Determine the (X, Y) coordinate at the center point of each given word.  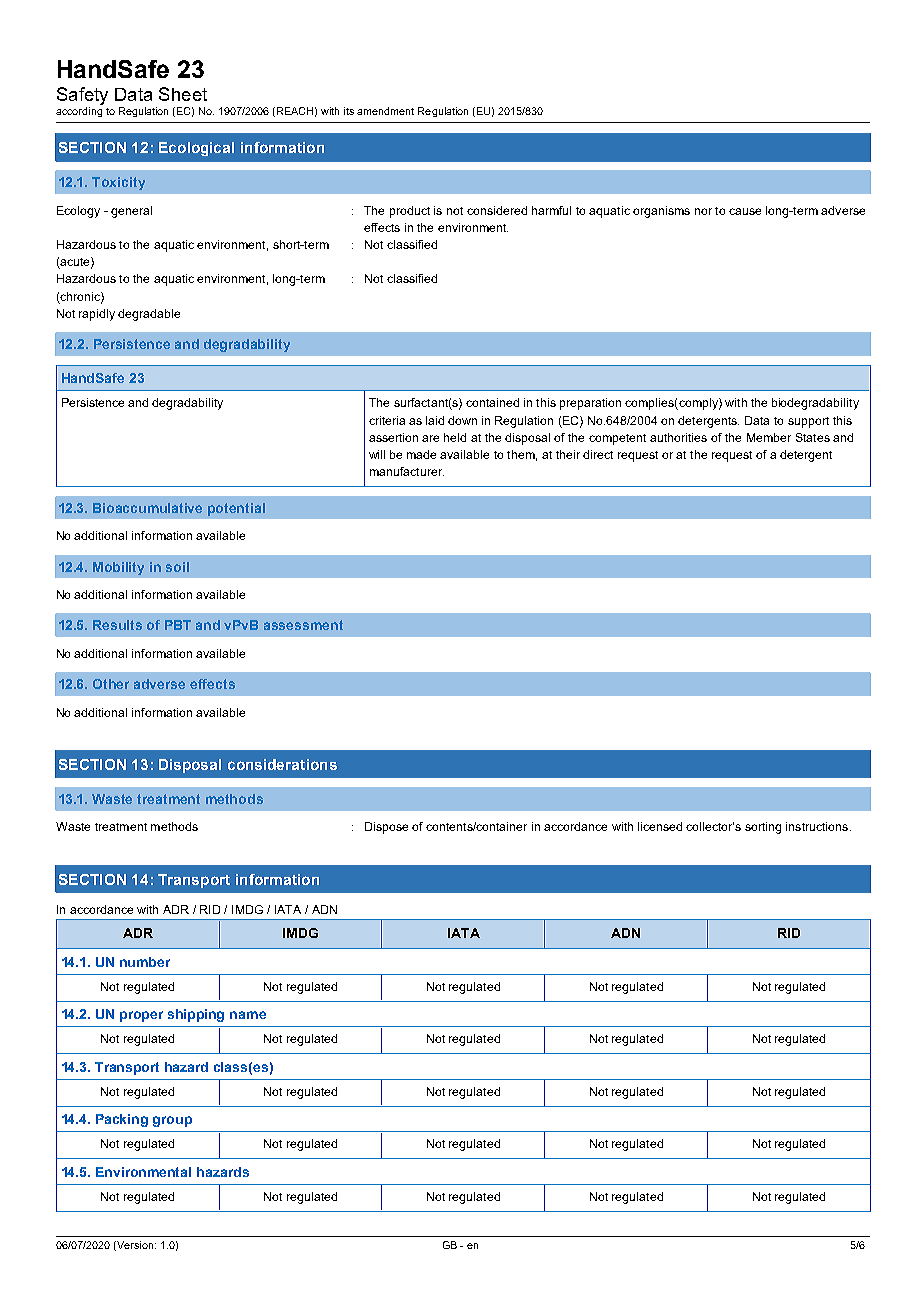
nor (703, 211)
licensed (660, 826)
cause (745, 211)
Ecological (196, 149)
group (172, 1121)
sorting (763, 828)
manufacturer (407, 471)
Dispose (386, 828)
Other (111, 684)
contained (492, 402)
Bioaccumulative (147, 508)
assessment (303, 625)
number (145, 962)
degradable (149, 315)
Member (769, 437)
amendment (385, 111)
